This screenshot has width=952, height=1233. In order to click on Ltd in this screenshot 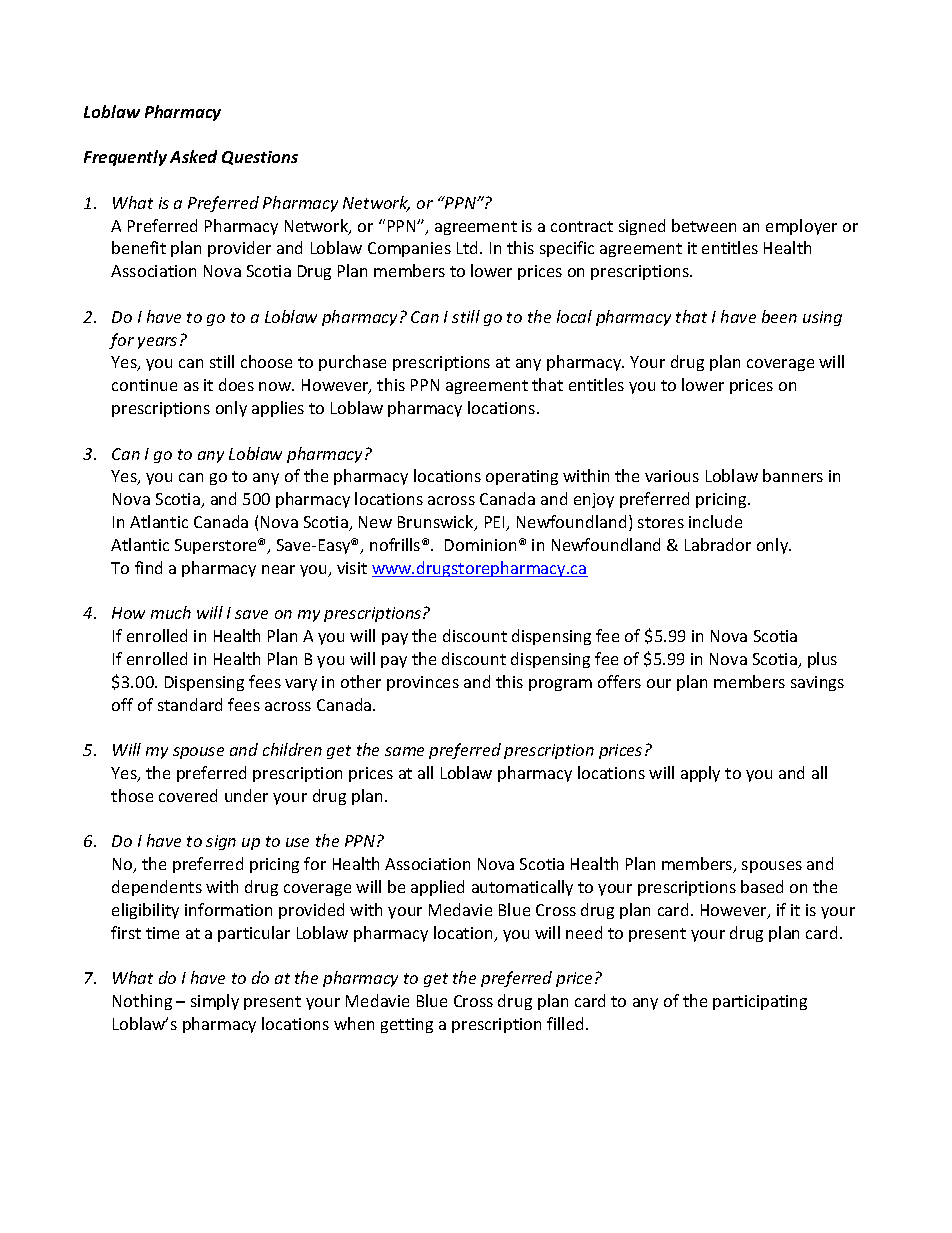, I will do `click(469, 247)`.
